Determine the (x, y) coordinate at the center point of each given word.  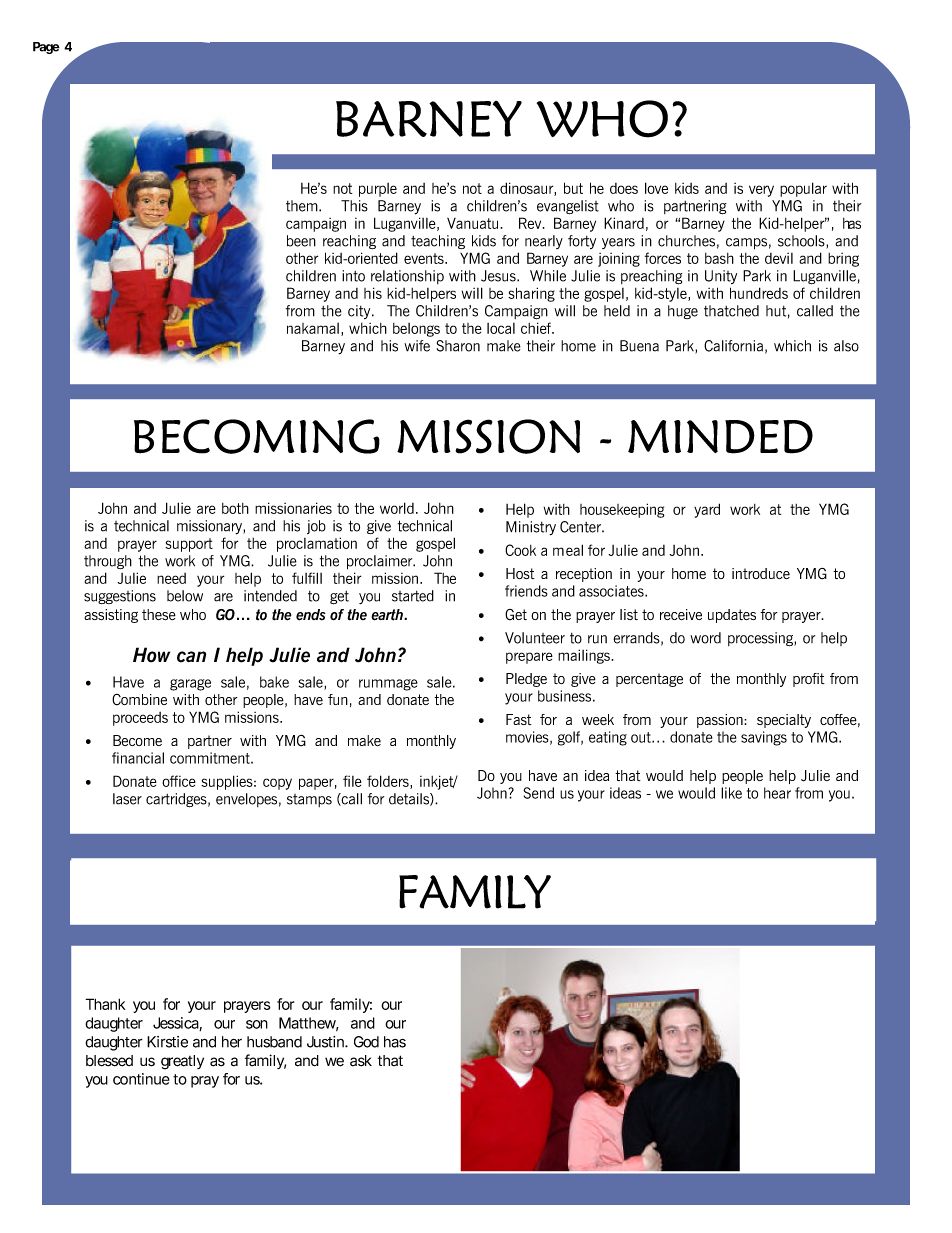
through (108, 562)
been (301, 241)
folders (389, 782)
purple (378, 190)
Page (46, 48)
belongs (416, 330)
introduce (761, 573)
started (413, 596)
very (761, 191)
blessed (109, 1061)
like (731, 793)
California (733, 346)
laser (127, 799)
